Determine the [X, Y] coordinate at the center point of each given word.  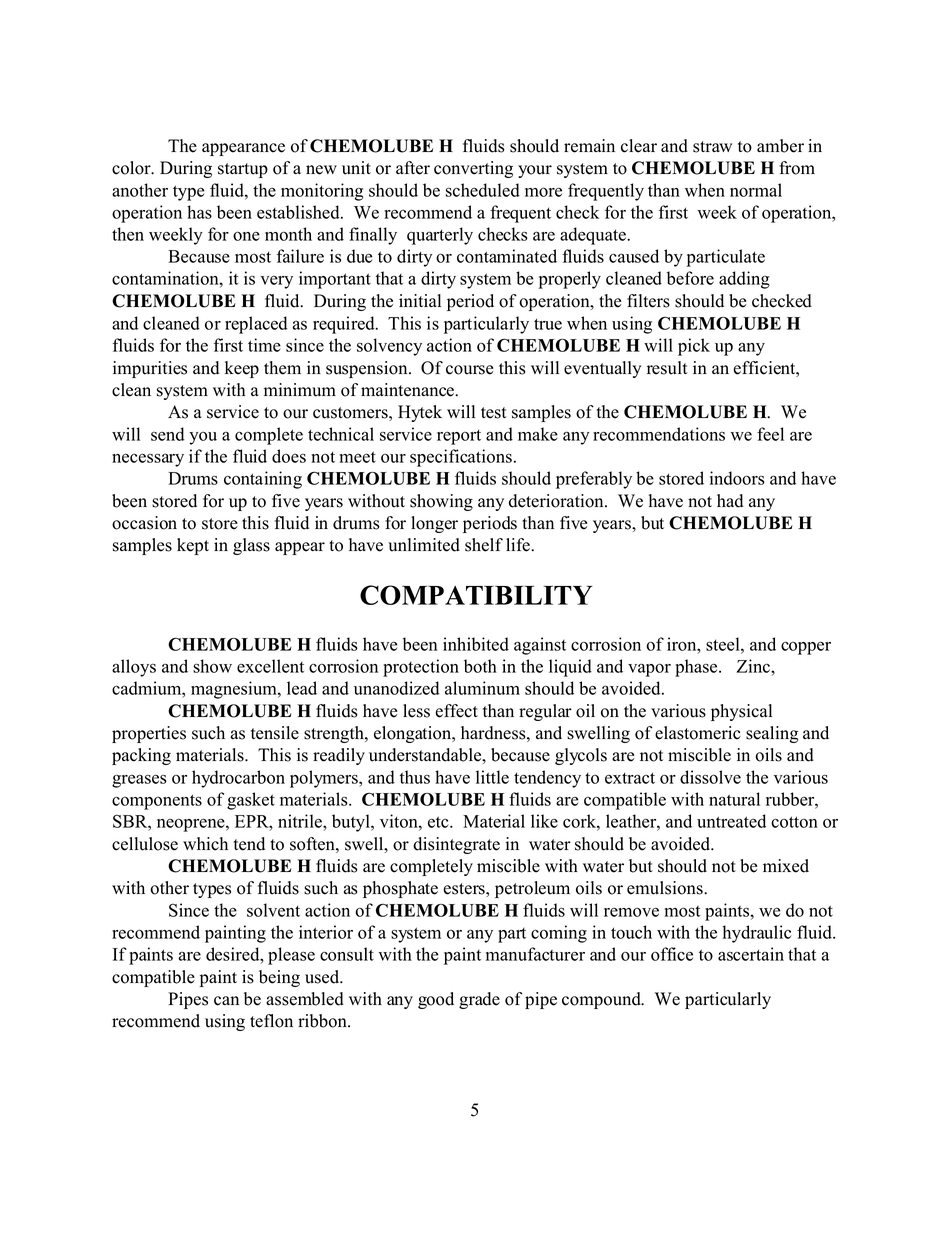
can [226, 1001]
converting [473, 169]
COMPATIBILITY [476, 595]
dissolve [710, 777]
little [492, 777]
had [730, 501]
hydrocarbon [238, 779]
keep [242, 369]
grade [479, 1000]
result [667, 368]
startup [243, 170]
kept [193, 546]
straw [712, 147]
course [469, 370]
